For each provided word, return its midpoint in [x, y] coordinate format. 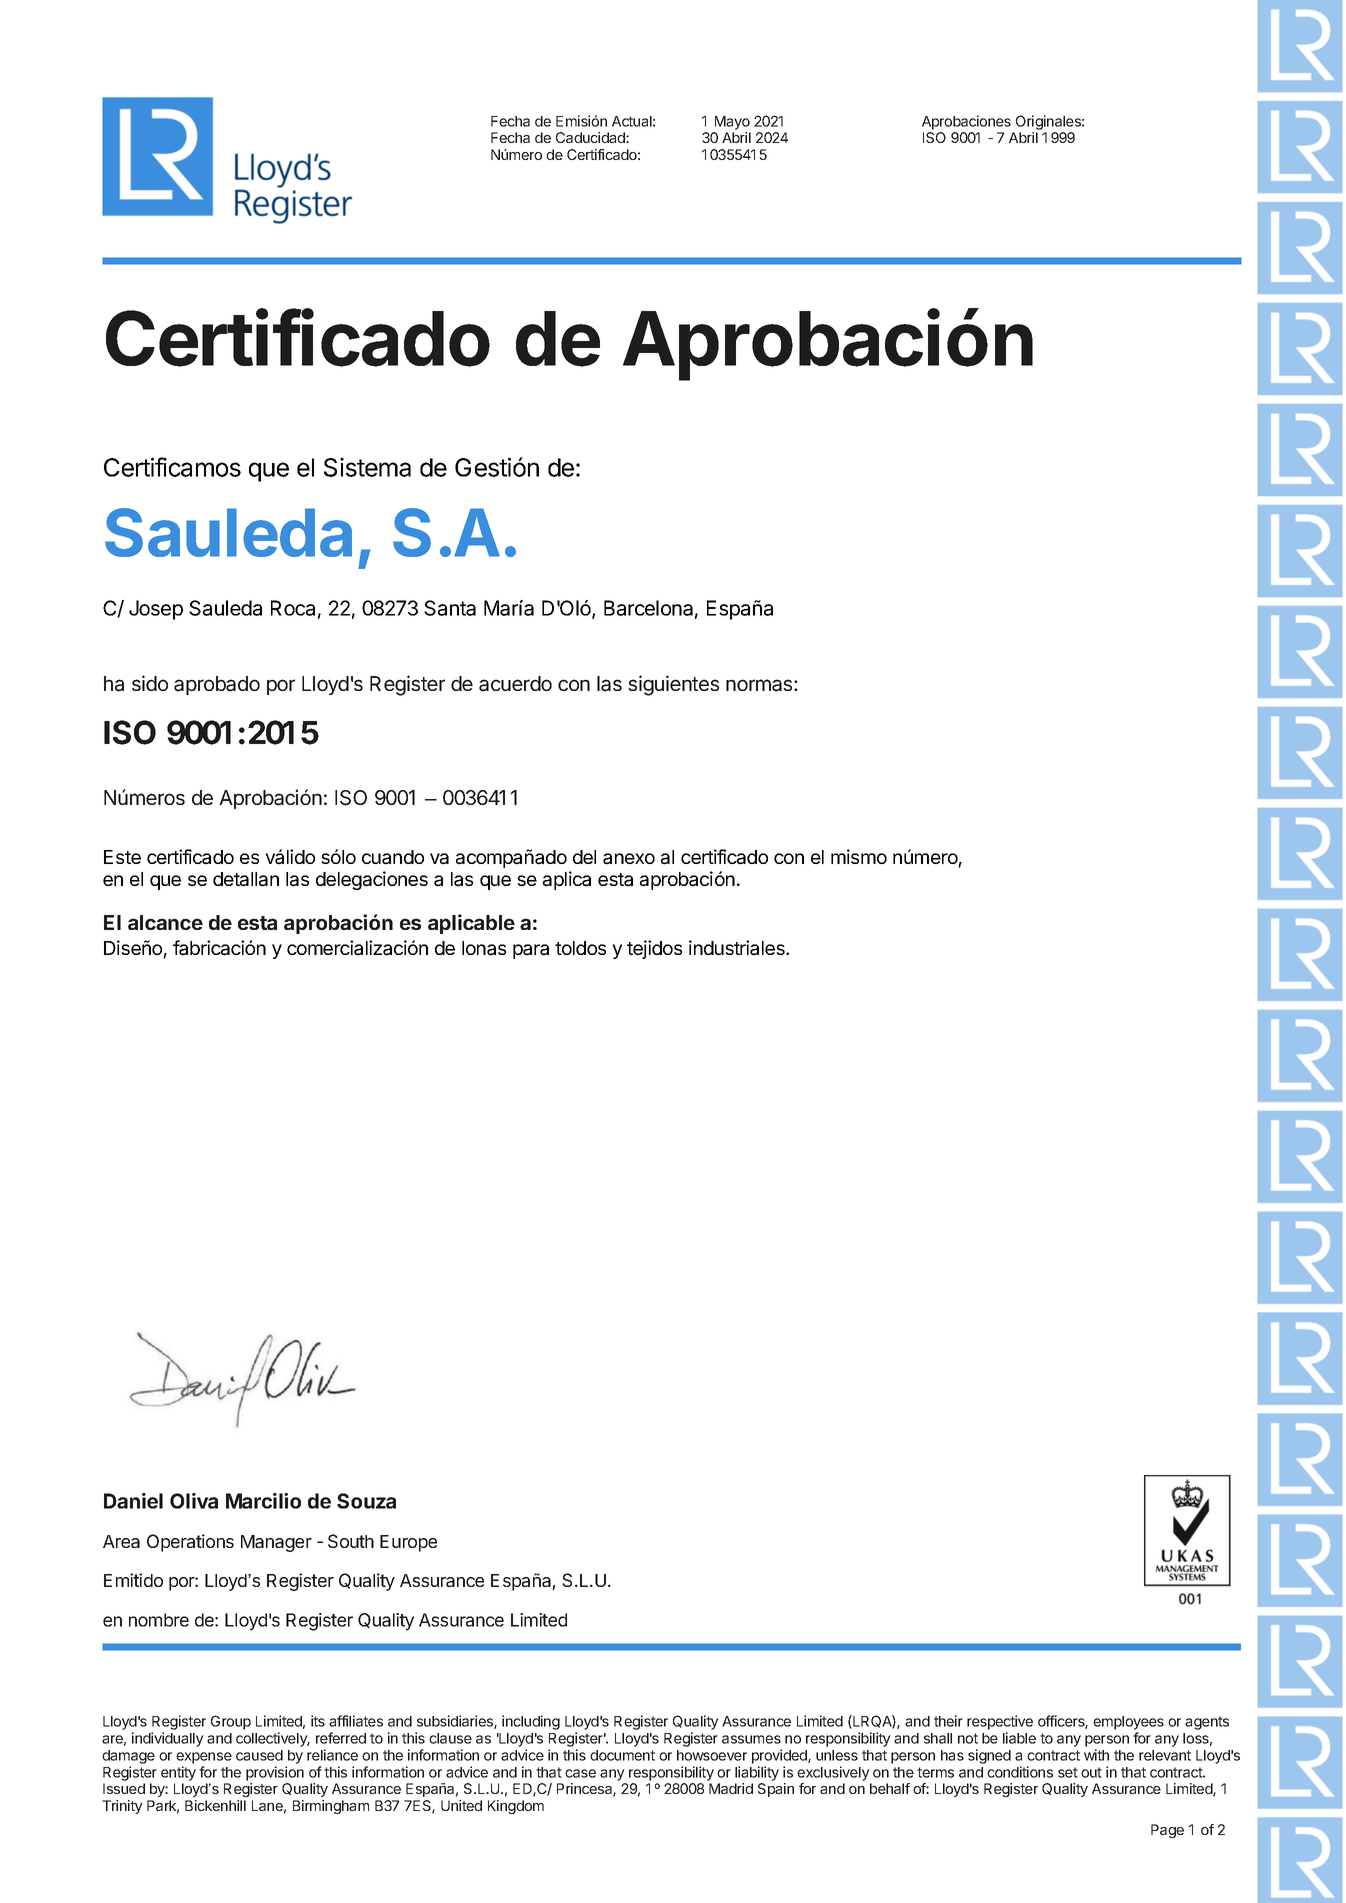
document [622, 1755]
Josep [156, 610]
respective [1000, 1722]
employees [1128, 1723]
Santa [450, 608]
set [1068, 1772]
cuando [393, 857]
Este [122, 857]
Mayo [732, 123]
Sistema [367, 467]
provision [275, 1773]
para [531, 951]
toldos [580, 948]
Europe [408, 1543]
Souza [366, 1501]
